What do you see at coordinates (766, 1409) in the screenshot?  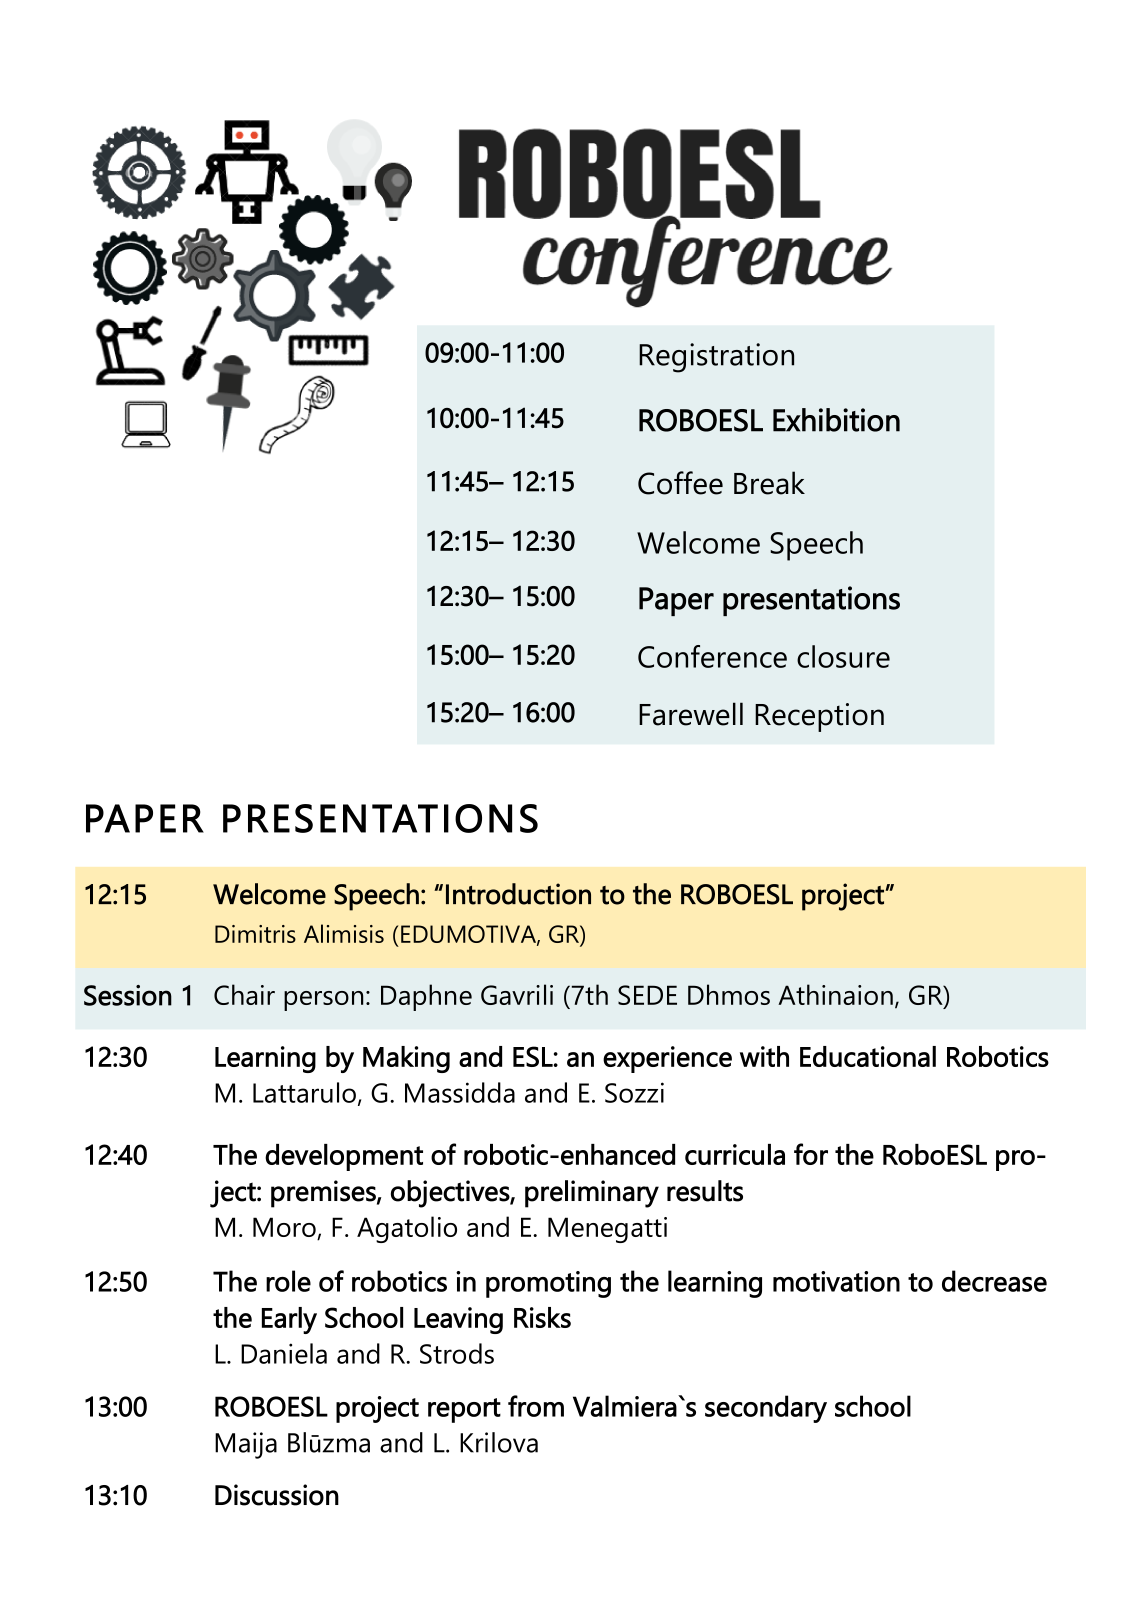 I see `secondary` at bounding box center [766, 1409].
